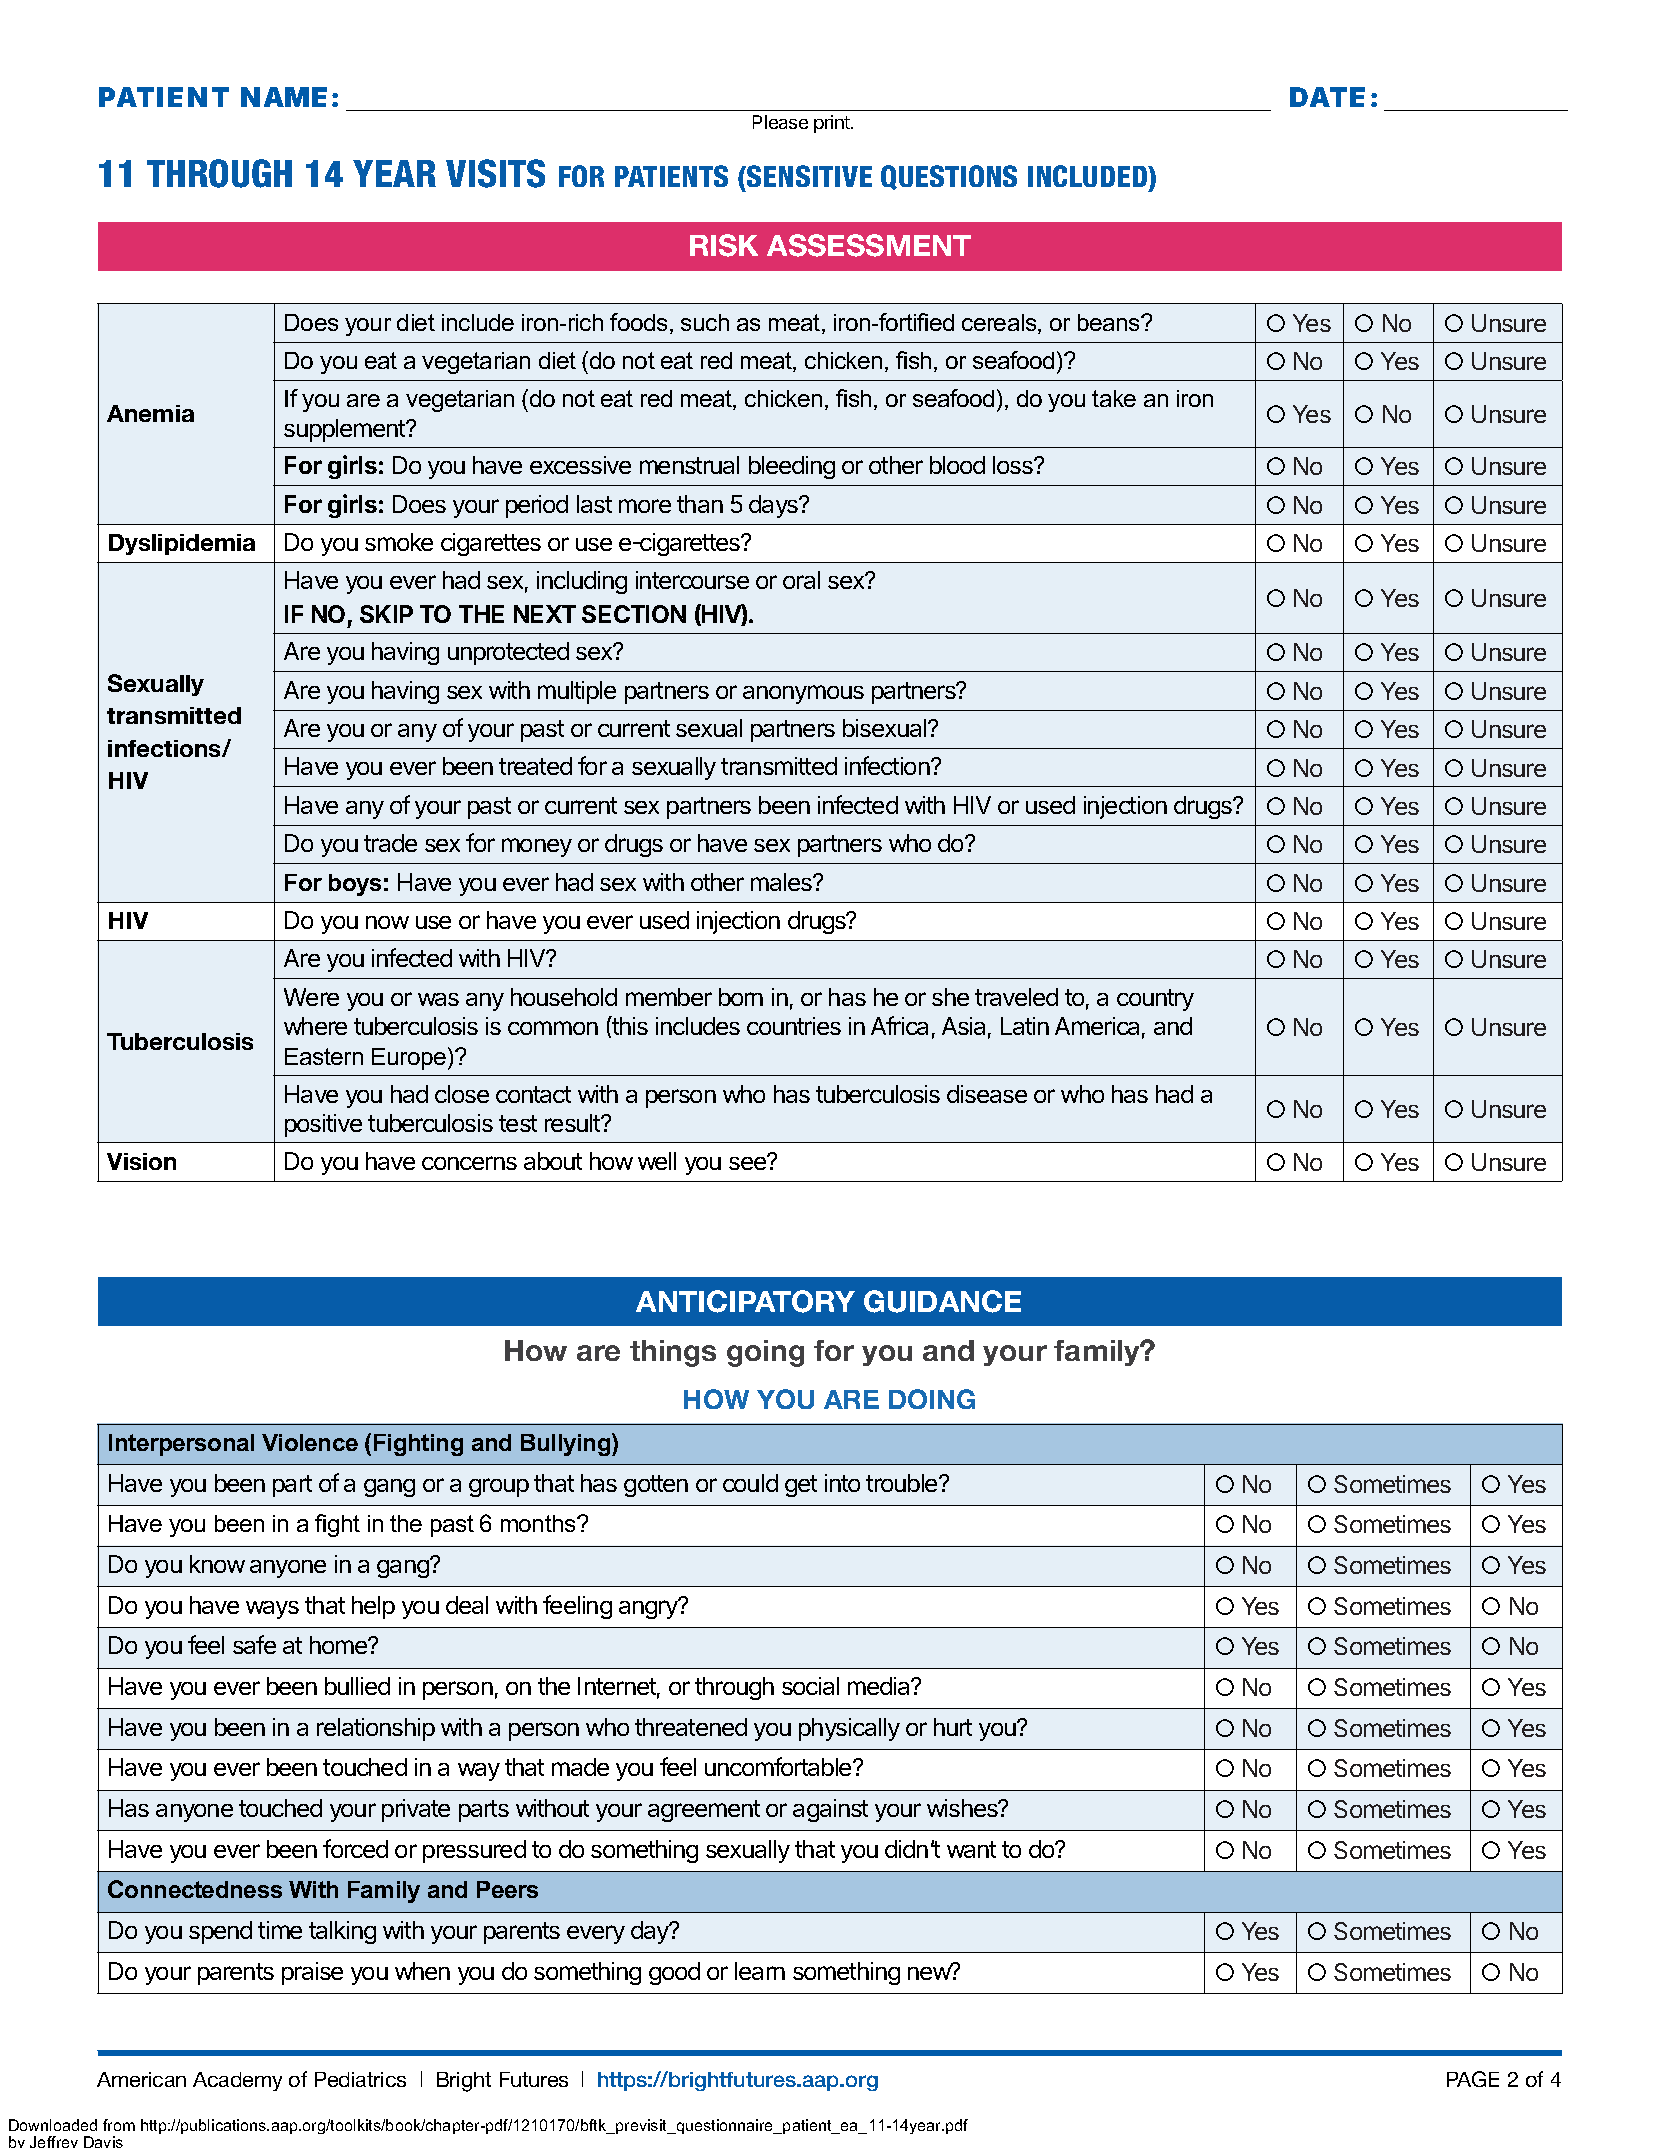  What do you see at coordinates (1155, 1000) in the image?
I see `country` at bounding box center [1155, 1000].
